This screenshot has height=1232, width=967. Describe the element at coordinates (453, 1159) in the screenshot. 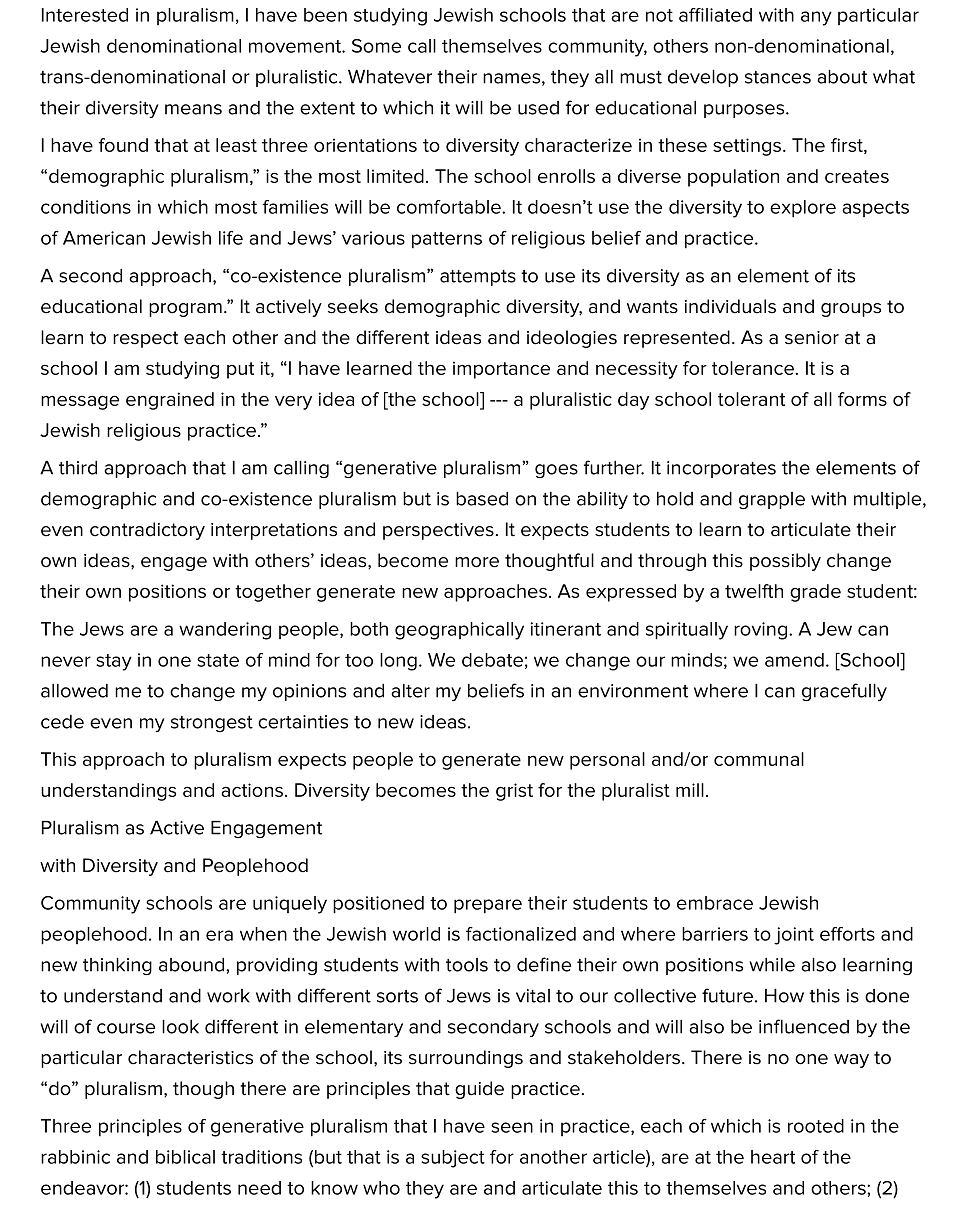

I see `subject` at that location.
